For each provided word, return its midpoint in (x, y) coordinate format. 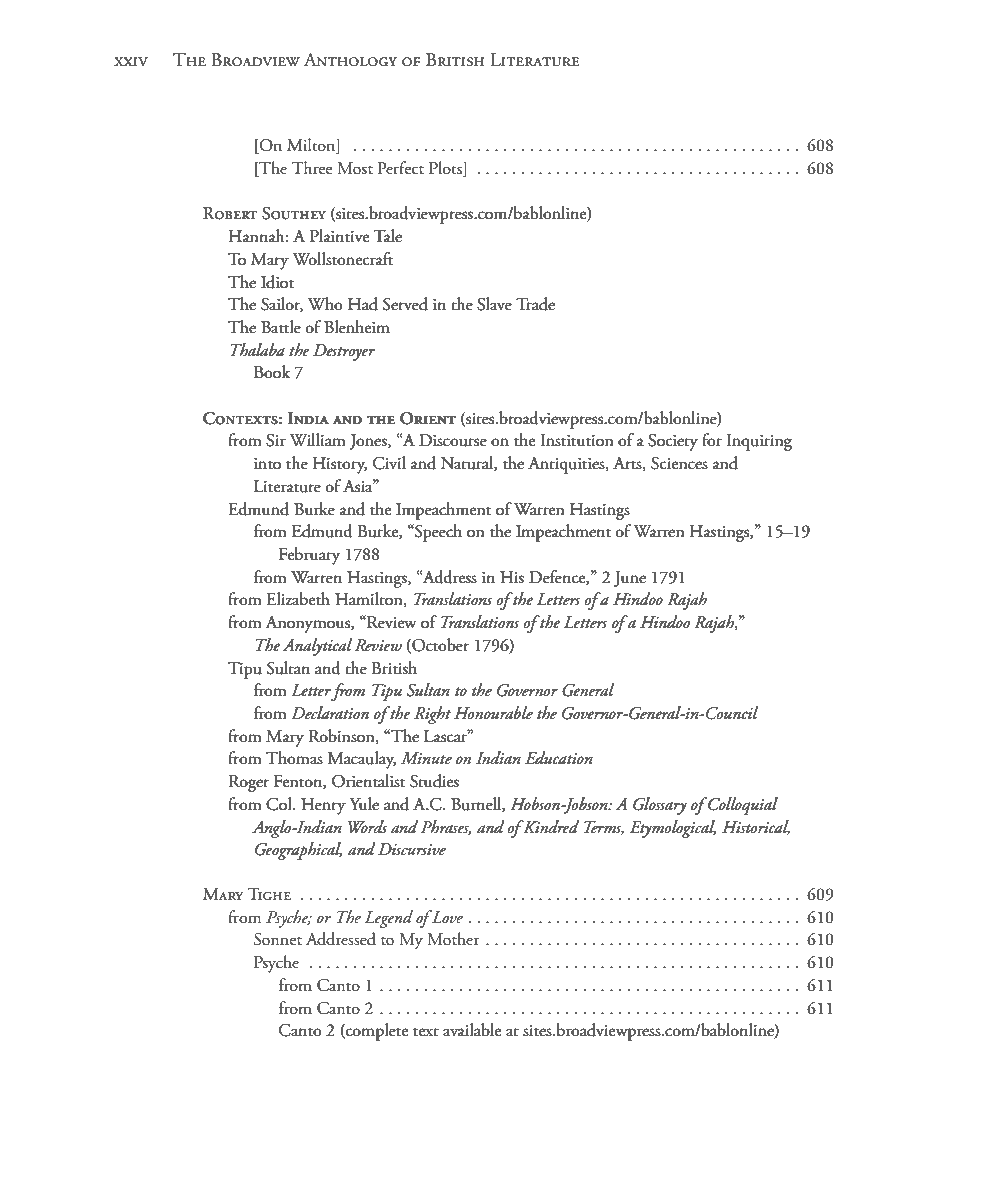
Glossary (660, 806)
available (472, 1030)
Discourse (453, 440)
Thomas (294, 758)
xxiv (131, 61)
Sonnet (278, 939)
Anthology (350, 60)
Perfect (401, 168)
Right (432, 715)
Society (673, 442)
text (426, 1032)
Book (272, 371)
